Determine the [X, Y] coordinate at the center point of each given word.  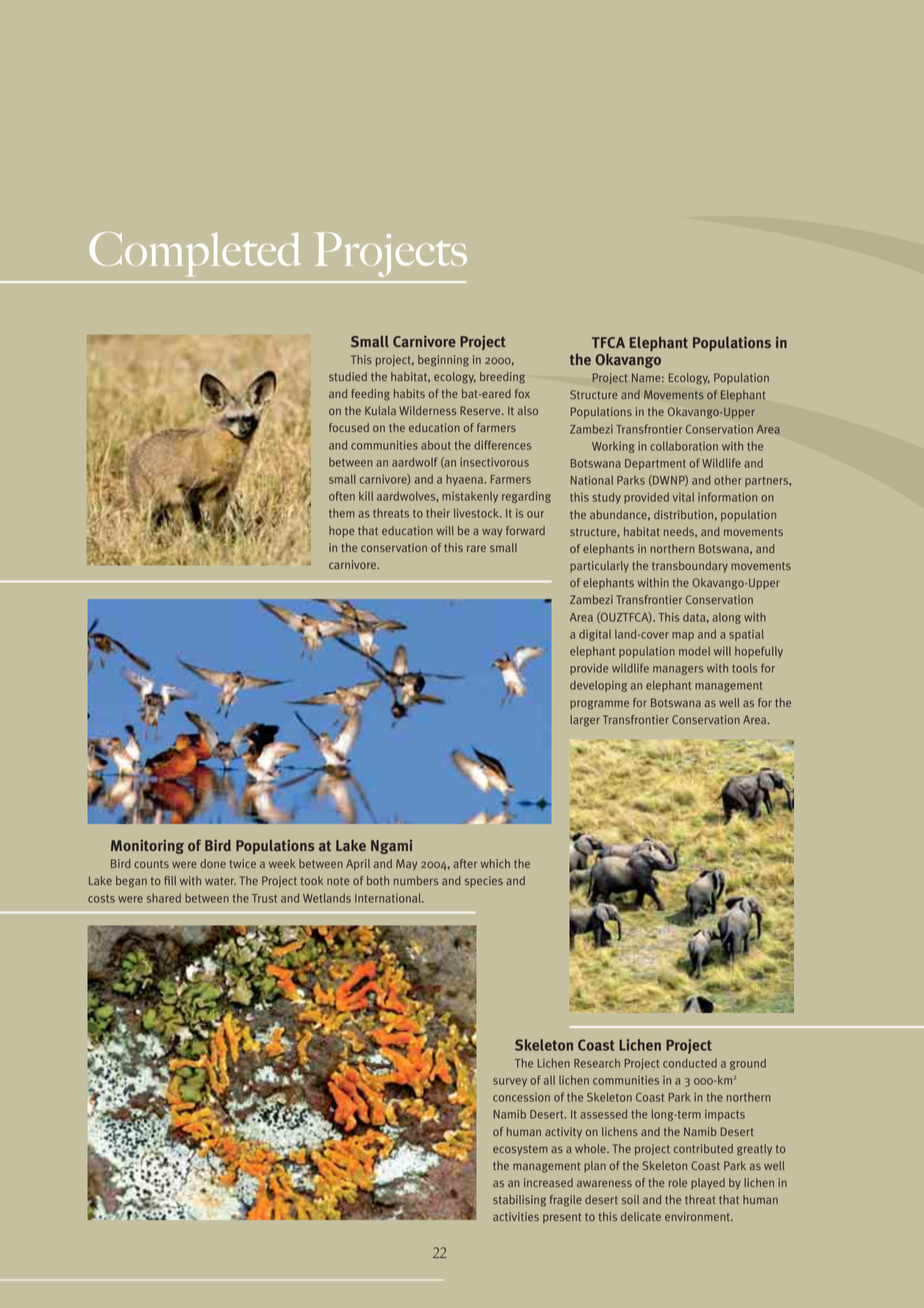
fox [522, 393]
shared [164, 898]
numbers [416, 880]
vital [683, 497]
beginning [443, 361]
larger [585, 721]
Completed [195, 254]
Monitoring [147, 846]
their [438, 513]
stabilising [519, 1201]
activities [516, 1216]
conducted [690, 1063]
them [342, 513]
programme [599, 705]
